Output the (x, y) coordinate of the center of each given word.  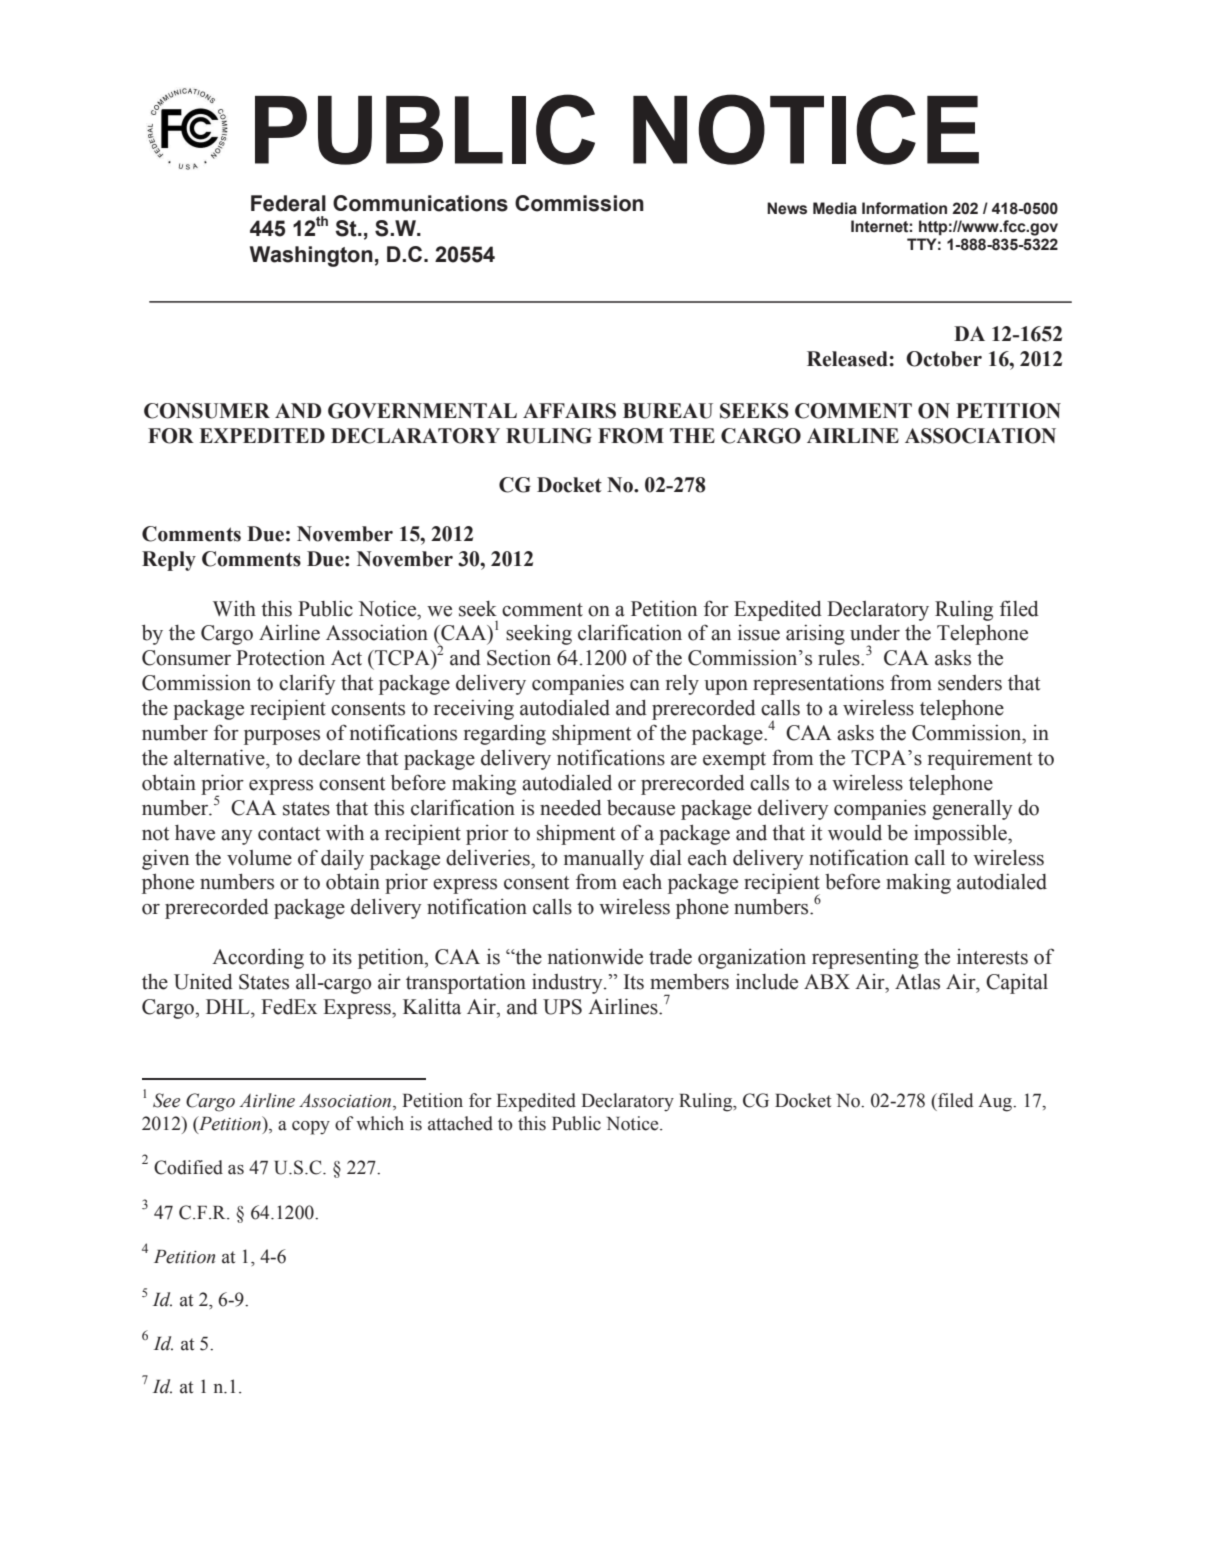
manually (604, 860)
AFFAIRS (569, 411)
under (875, 633)
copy (311, 1128)
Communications (420, 203)
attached (460, 1123)
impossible (961, 834)
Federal (288, 203)
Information (904, 208)
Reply (169, 561)
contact (289, 834)
